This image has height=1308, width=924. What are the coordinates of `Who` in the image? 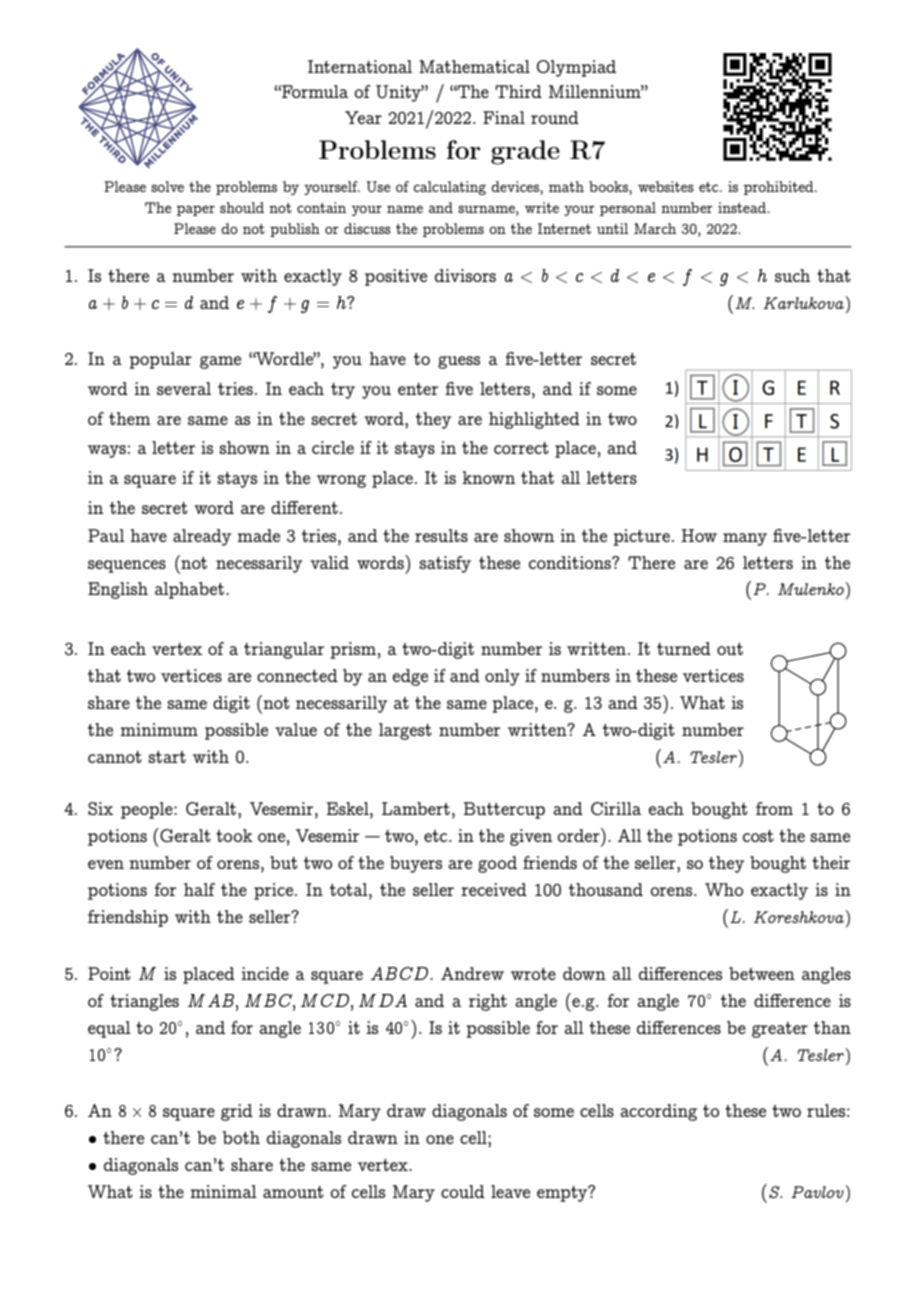 It's located at (724, 889).
